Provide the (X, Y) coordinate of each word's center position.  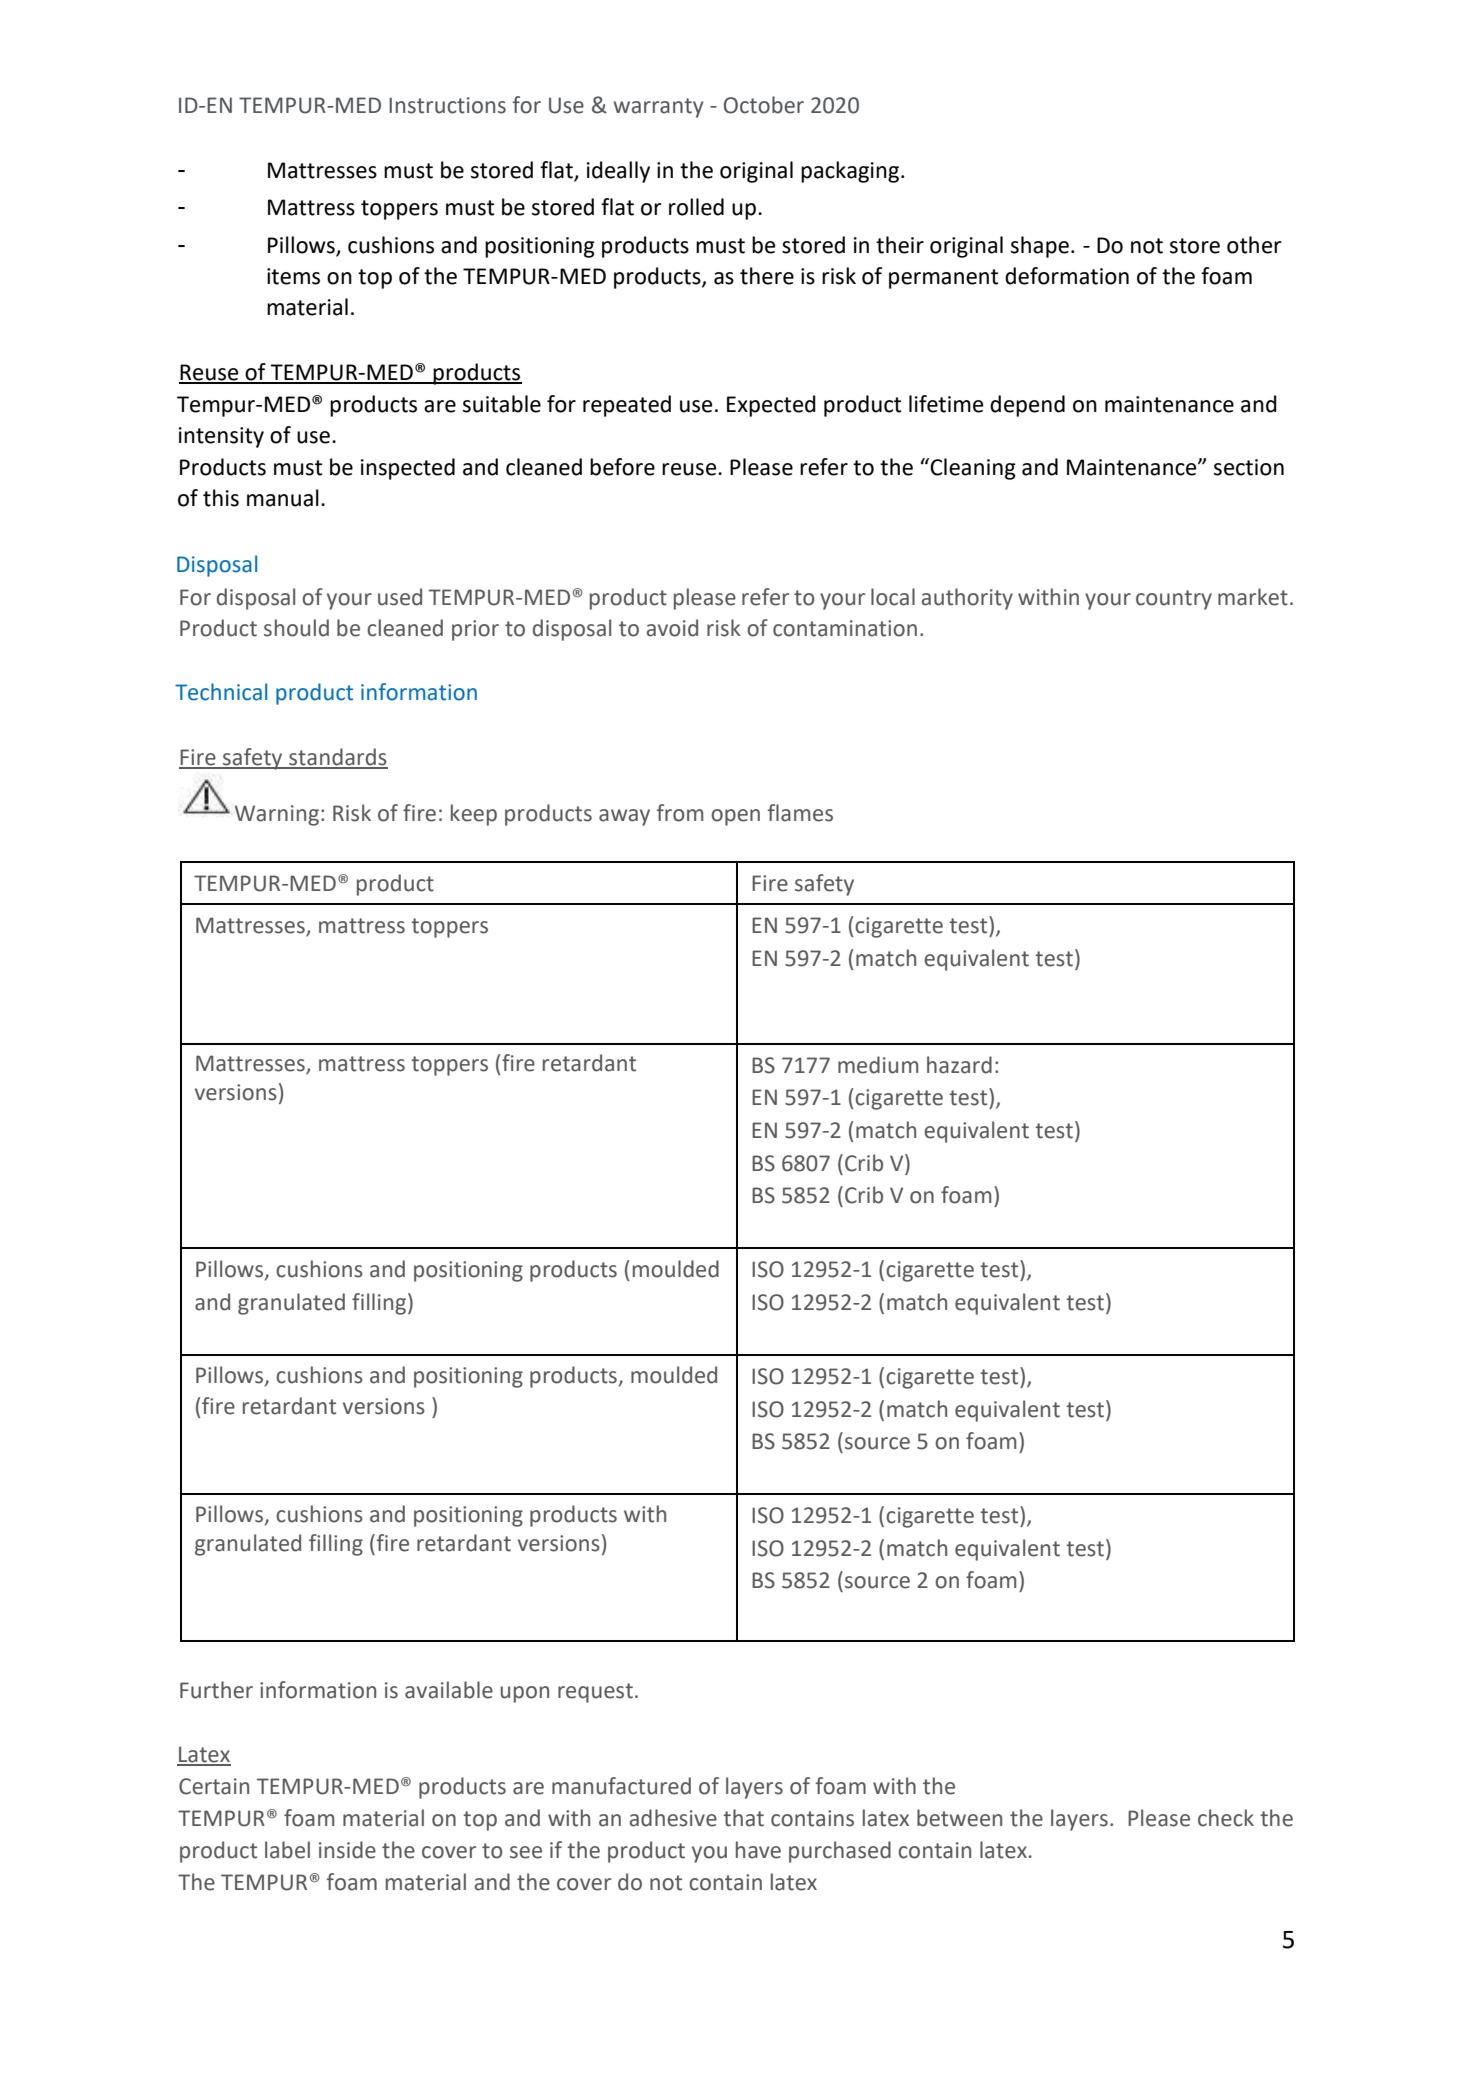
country (1174, 600)
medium (878, 1065)
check (1226, 1818)
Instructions (447, 105)
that (743, 1818)
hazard (959, 1065)
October (764, 105)
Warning (277, 815)
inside (347, 1850)
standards (337, 758)
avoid (672, 628)
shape (1040, 247)
